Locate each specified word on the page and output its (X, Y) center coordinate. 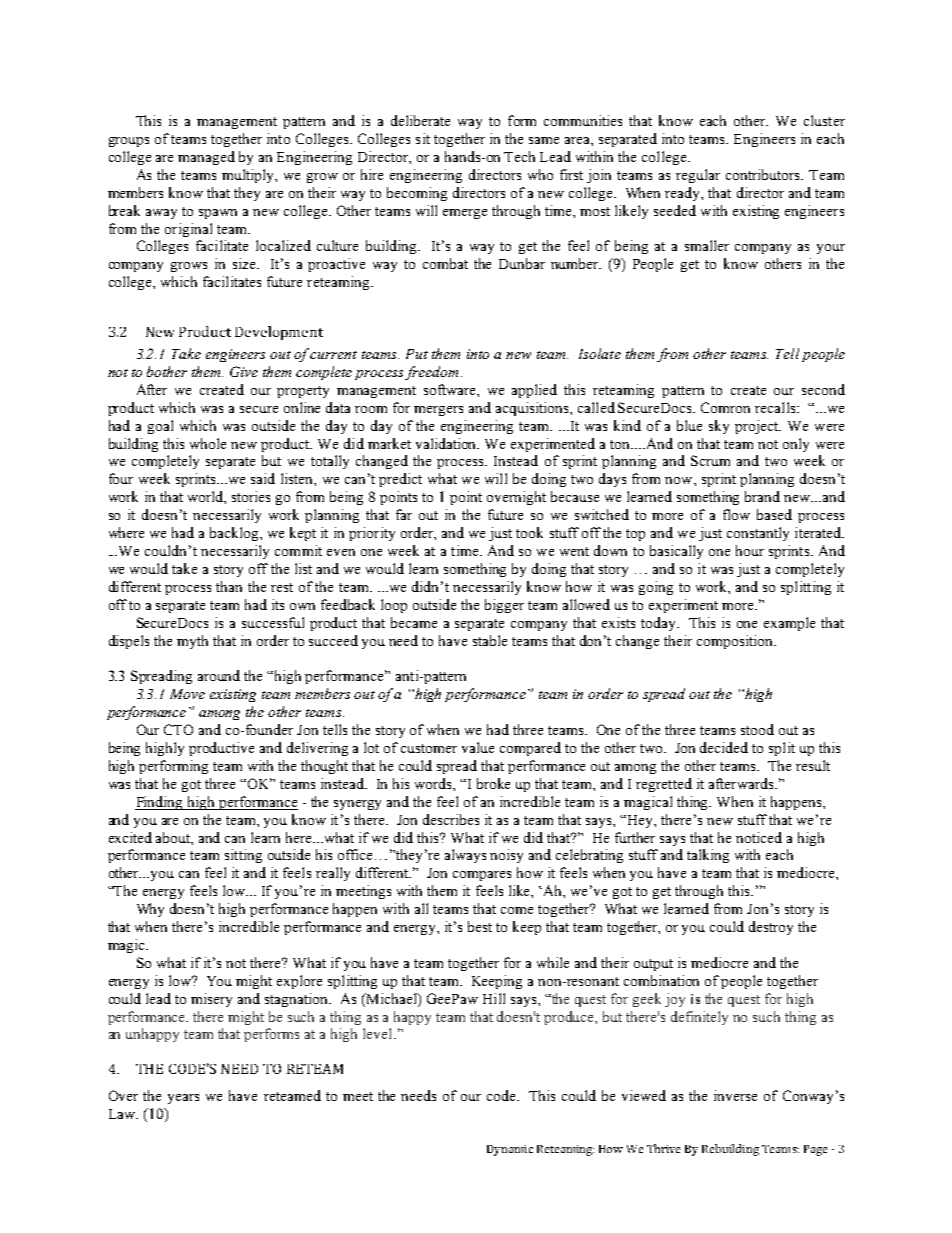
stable (490, 640)
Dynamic (510, 1150)
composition (736, 642)
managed (206, 158)
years (183, 1099)
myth (192, 642)
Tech (519, 156)
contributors (764, 174)
